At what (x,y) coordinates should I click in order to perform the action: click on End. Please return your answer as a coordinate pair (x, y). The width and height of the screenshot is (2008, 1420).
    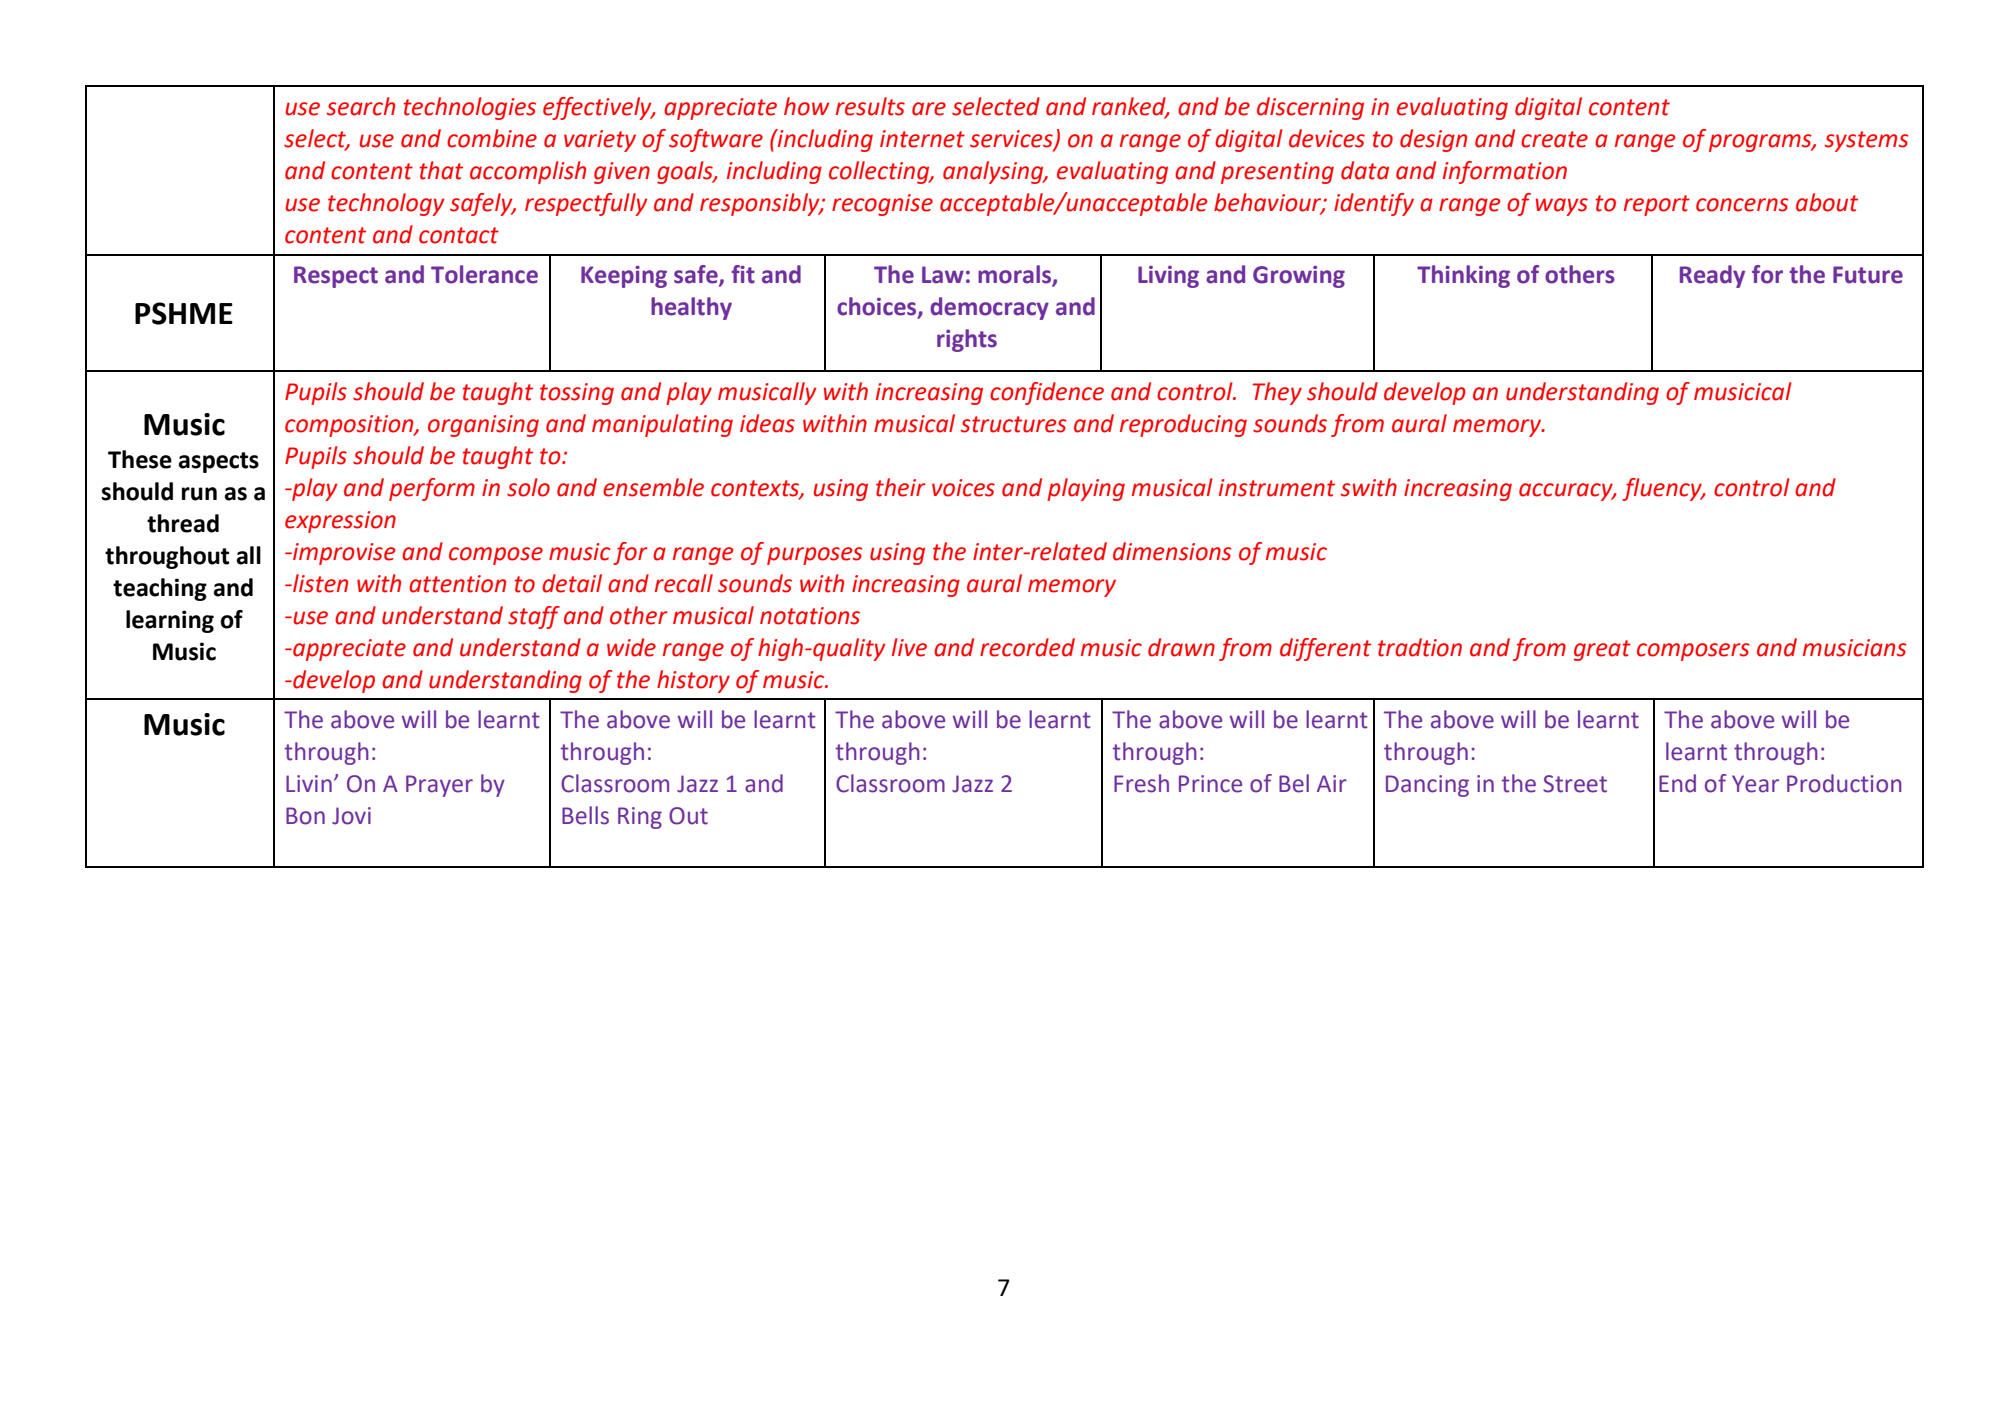
    Looking at the image, I should click on (1677, 783).
